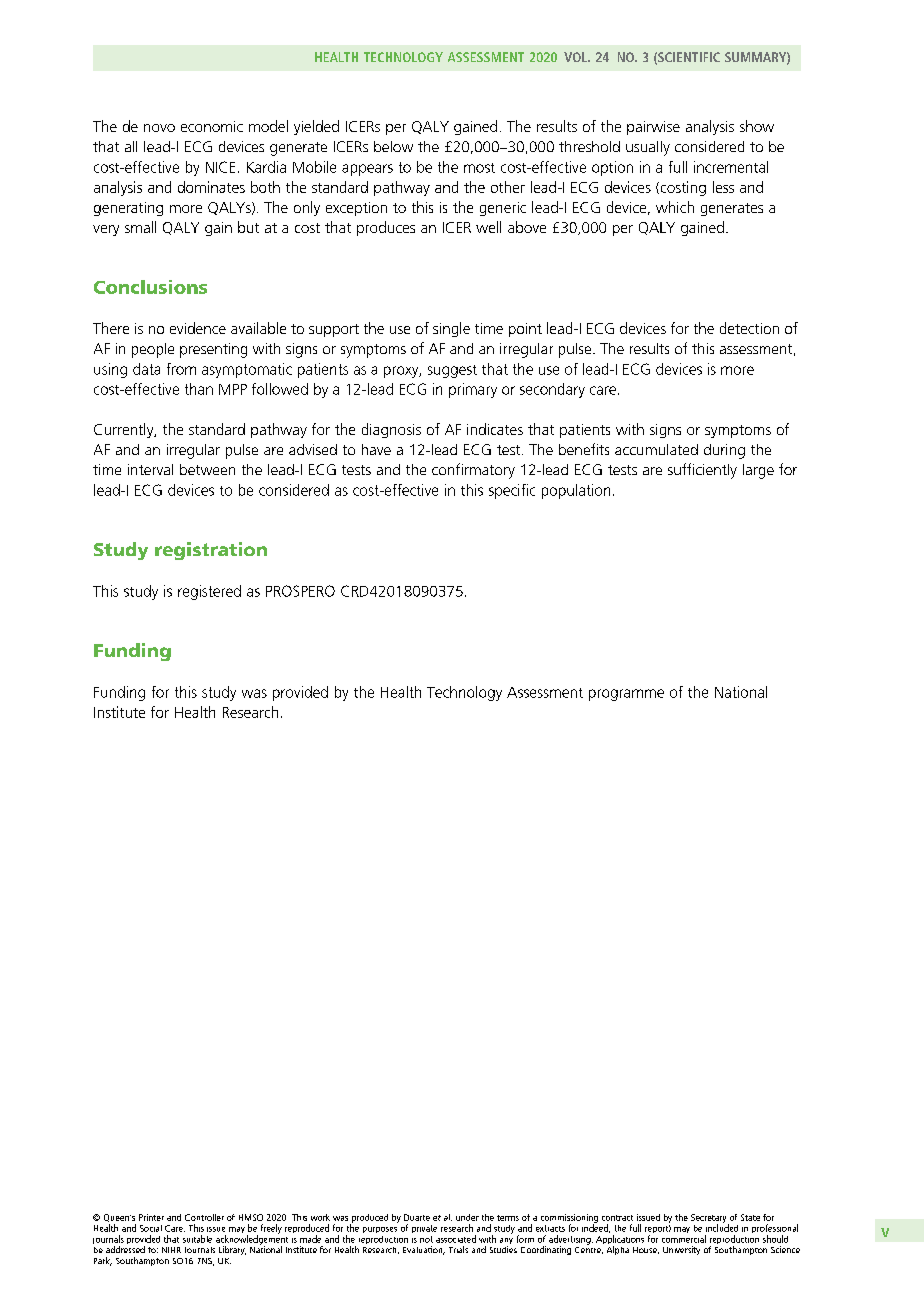  I want to click on economic, so click(212, 126).
